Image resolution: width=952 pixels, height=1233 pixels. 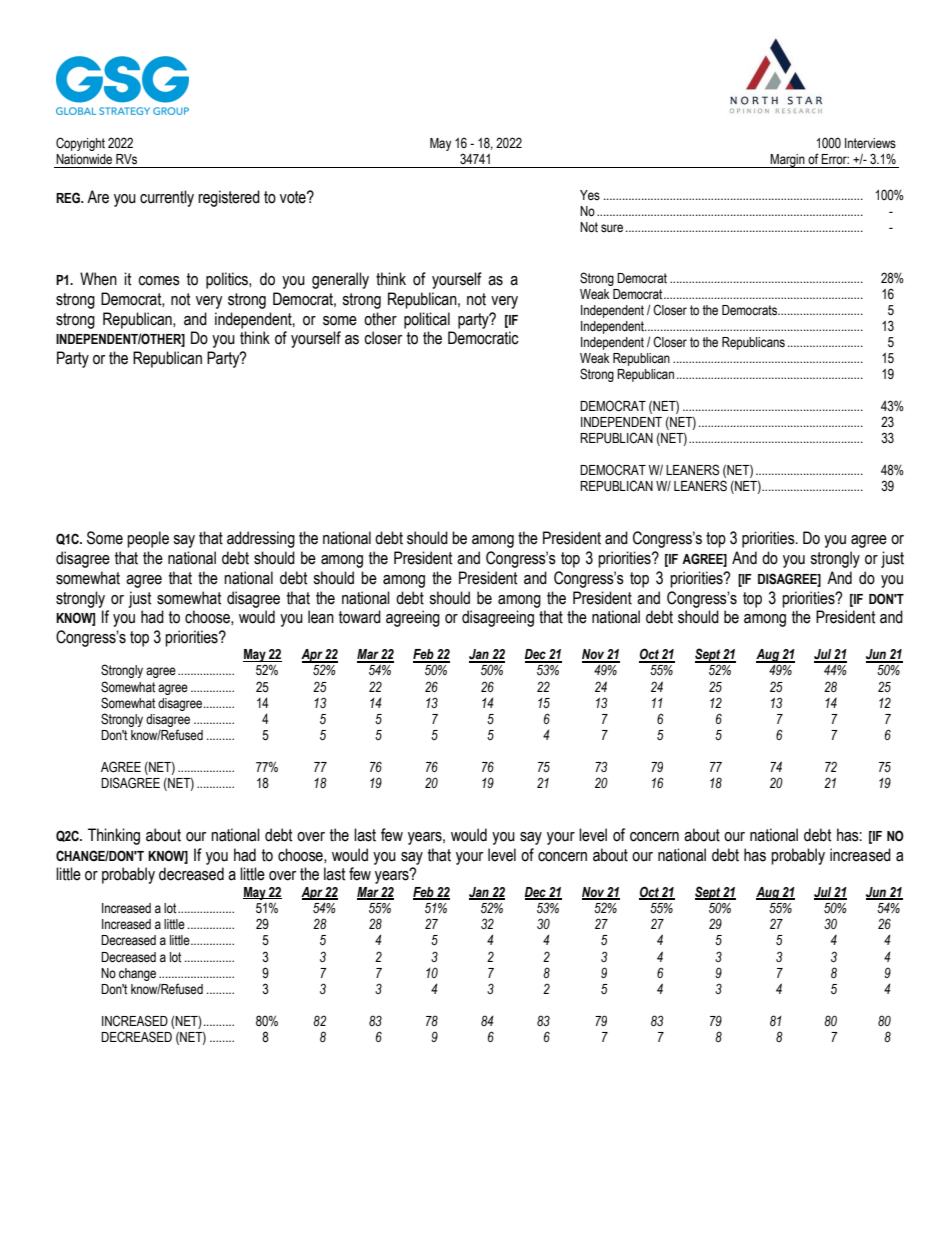 I want to click on addressing, so click(x=261, y=539).
